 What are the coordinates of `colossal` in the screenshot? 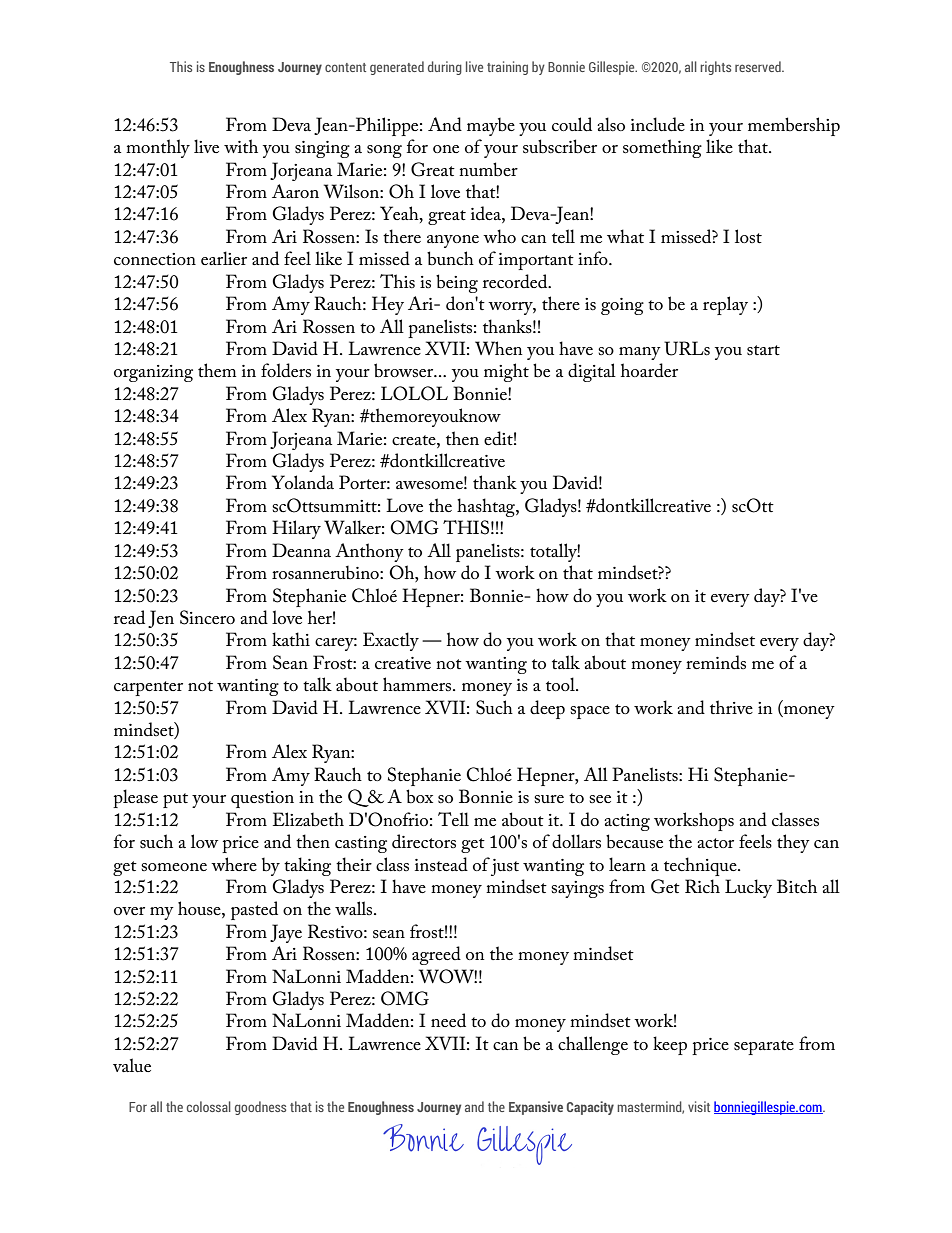 It's located at (209, 1106).
